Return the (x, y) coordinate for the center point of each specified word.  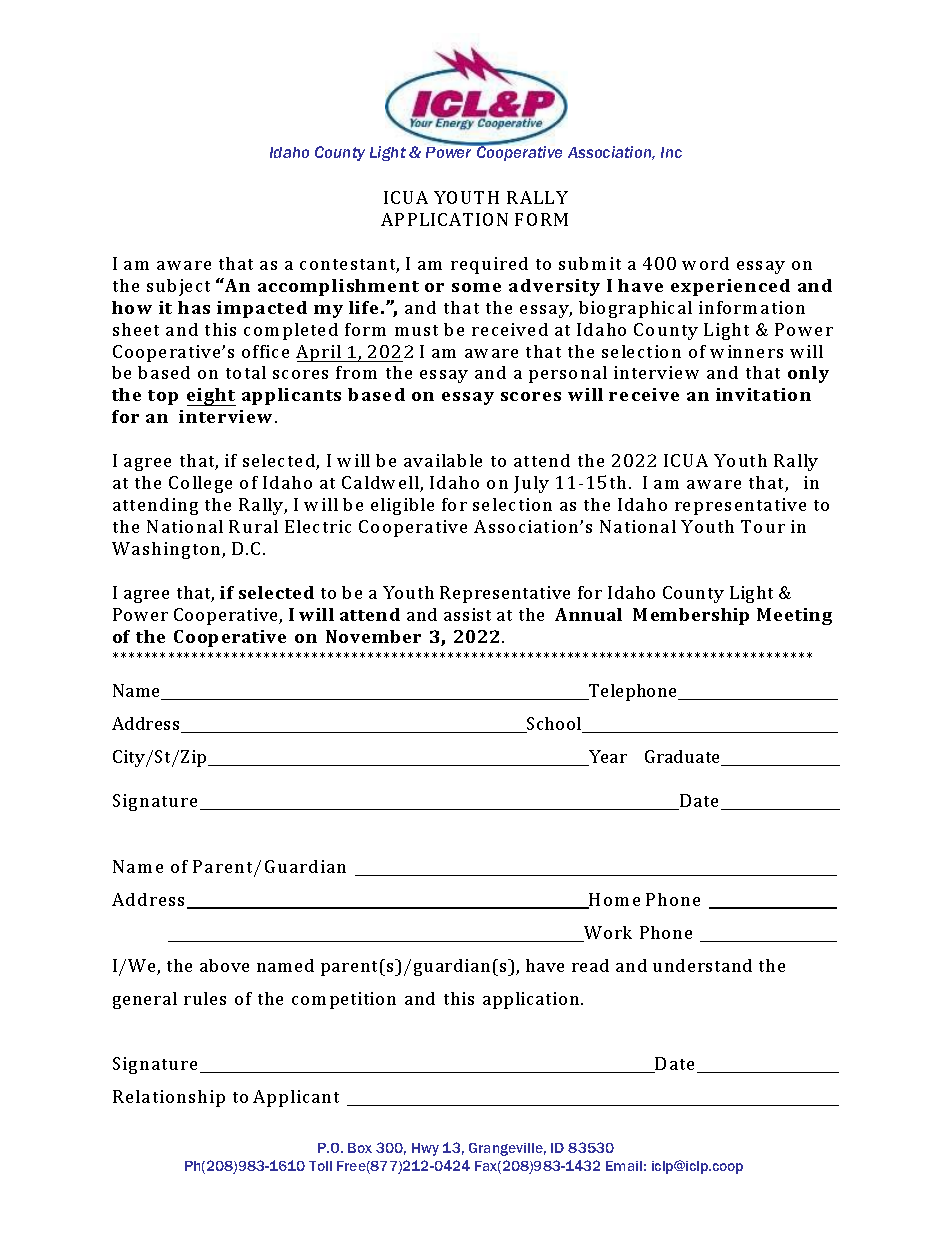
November (373, 636)
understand (702, 965)
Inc (671, 152)
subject (178, 287)
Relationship (169, 1098)
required (489, 265)
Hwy (425, 1149)
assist (467, 614)
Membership (691, 616)
